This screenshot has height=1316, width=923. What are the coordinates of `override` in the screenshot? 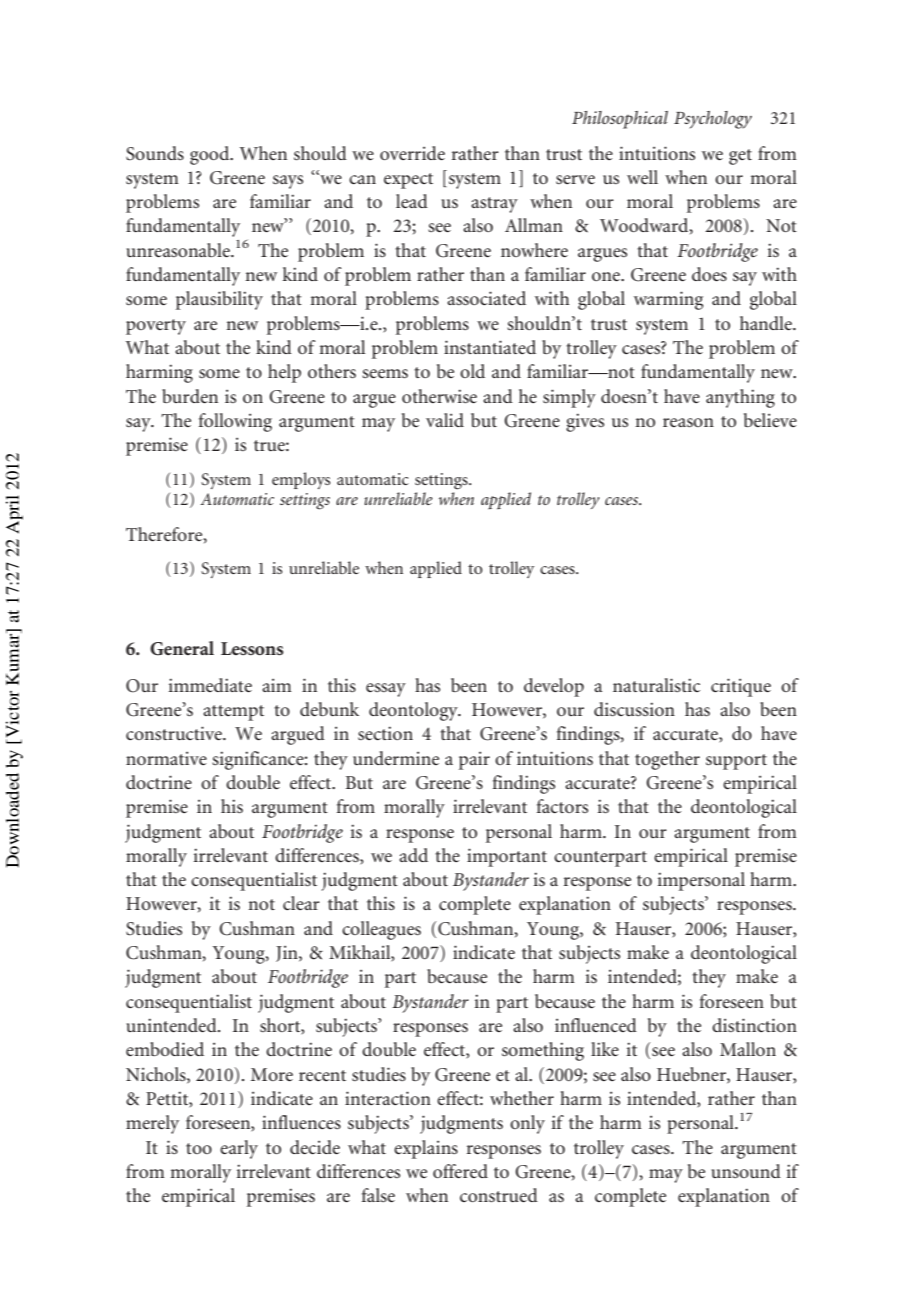 It's located at (412, 153).
